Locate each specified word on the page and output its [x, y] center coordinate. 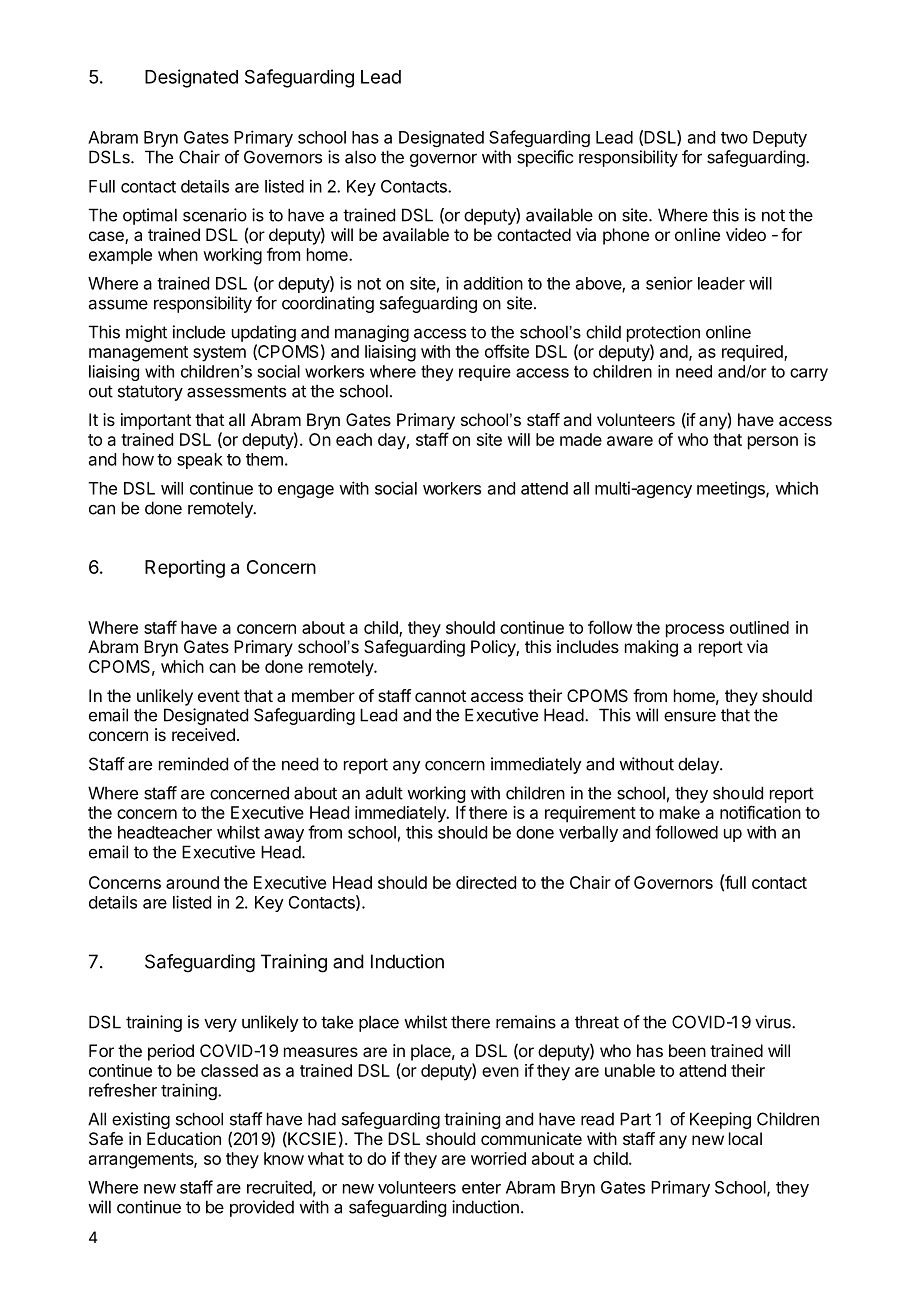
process [695, 631]
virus [774, 1022]
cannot [440, 696]
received [203, 734]
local [745, 1138]
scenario [215, 215]
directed [486, 882]
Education [184, 1138]
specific [545, 158]
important [156, 421]
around [192, 882]
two [734, 138]
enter [481, 1188]
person [773, 443]
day [392, 441]
